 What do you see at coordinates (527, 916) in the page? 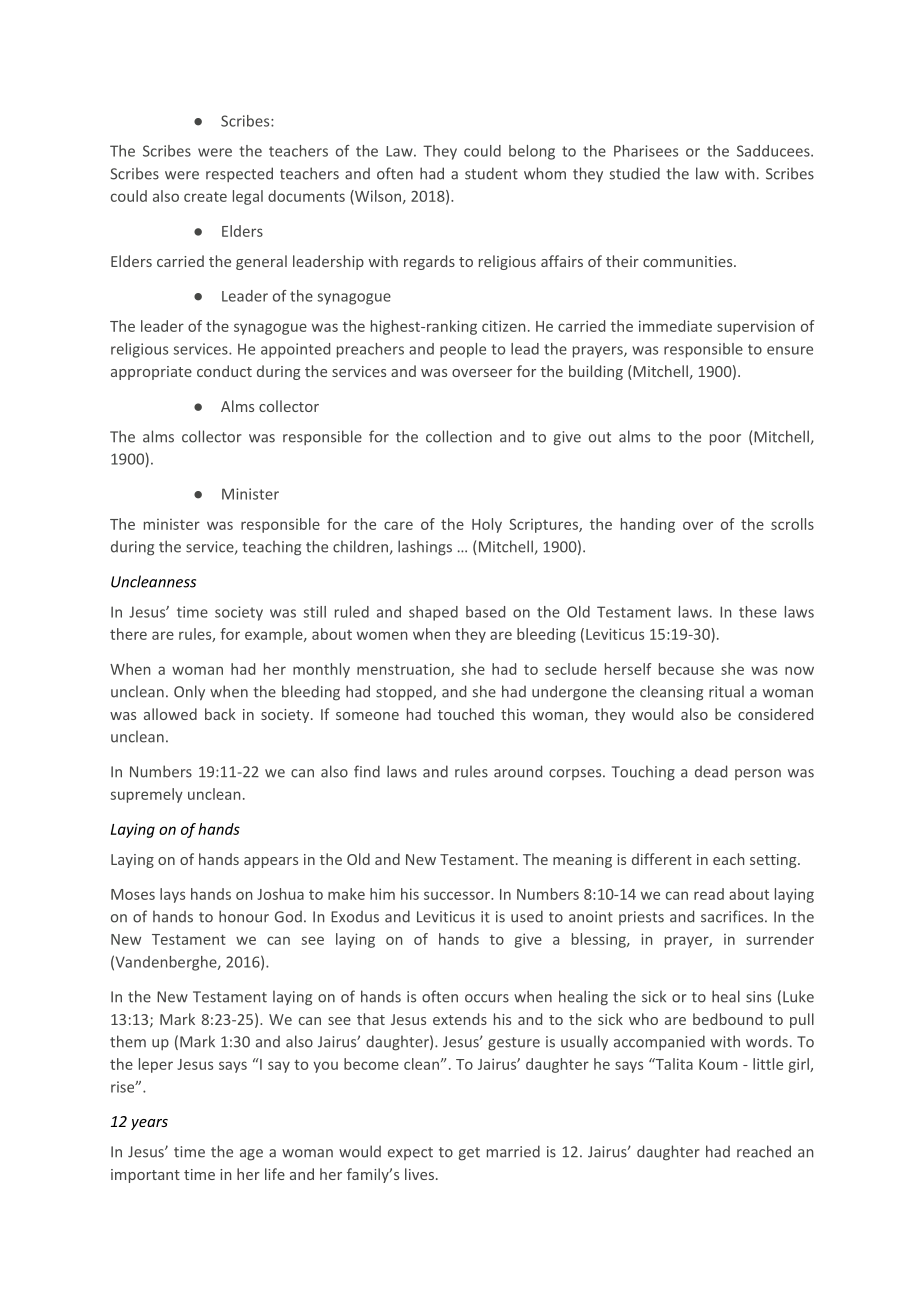
I see `used` at bounding box center [527, 916].
